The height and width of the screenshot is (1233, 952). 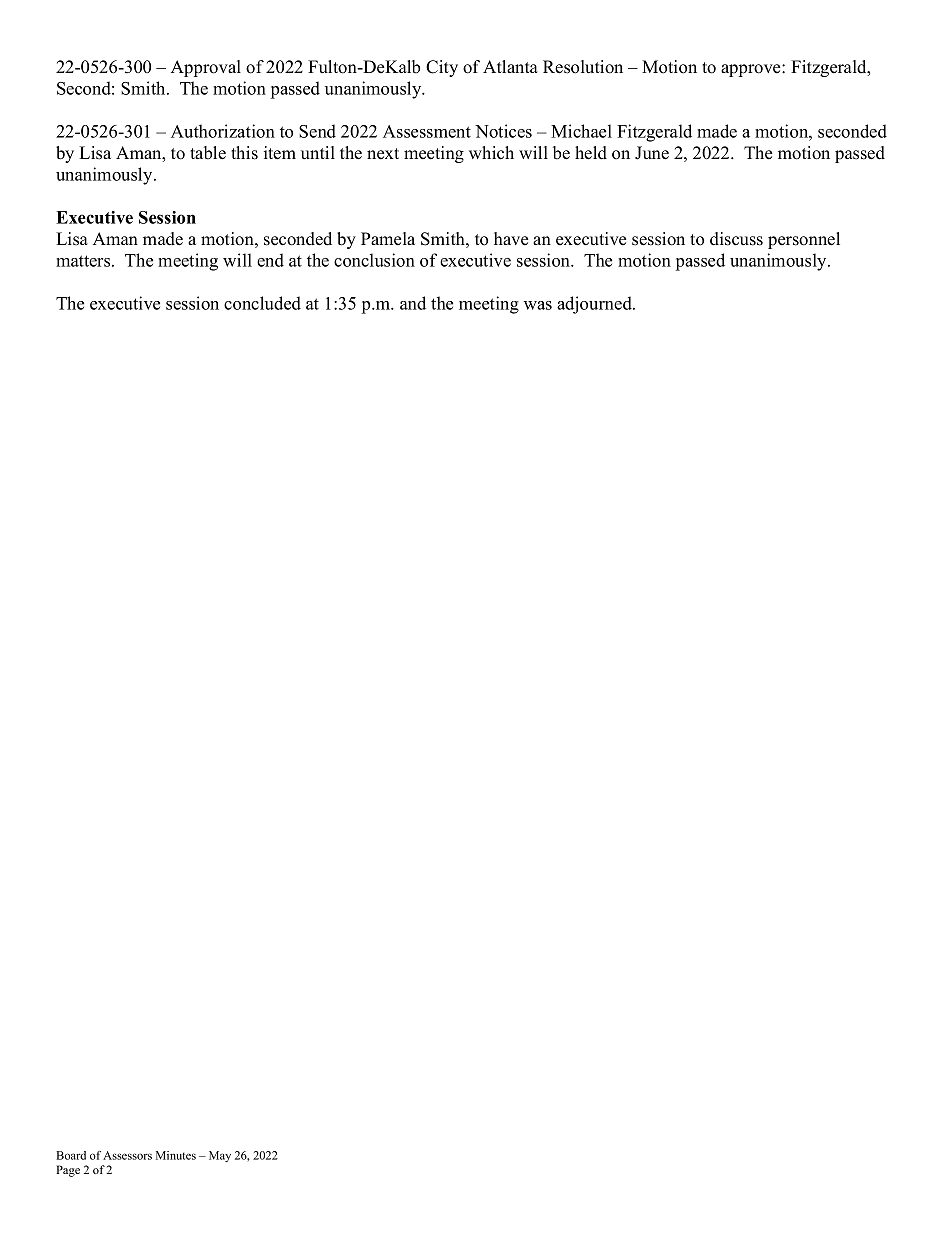 I want to click on Assessors, so click(x=127, y=1155).
